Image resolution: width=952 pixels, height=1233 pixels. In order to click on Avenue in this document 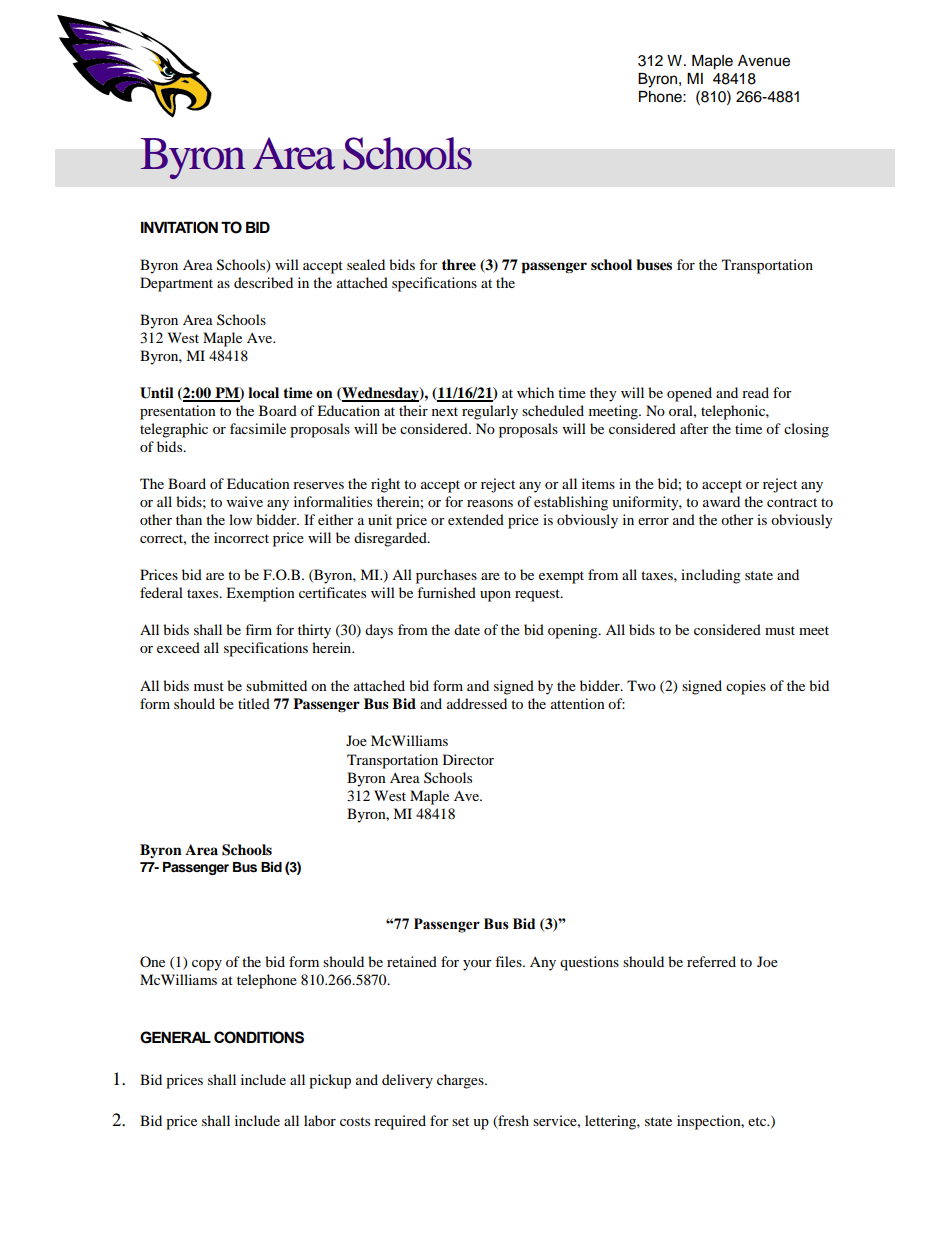, I will do `click(764, 61)`.
